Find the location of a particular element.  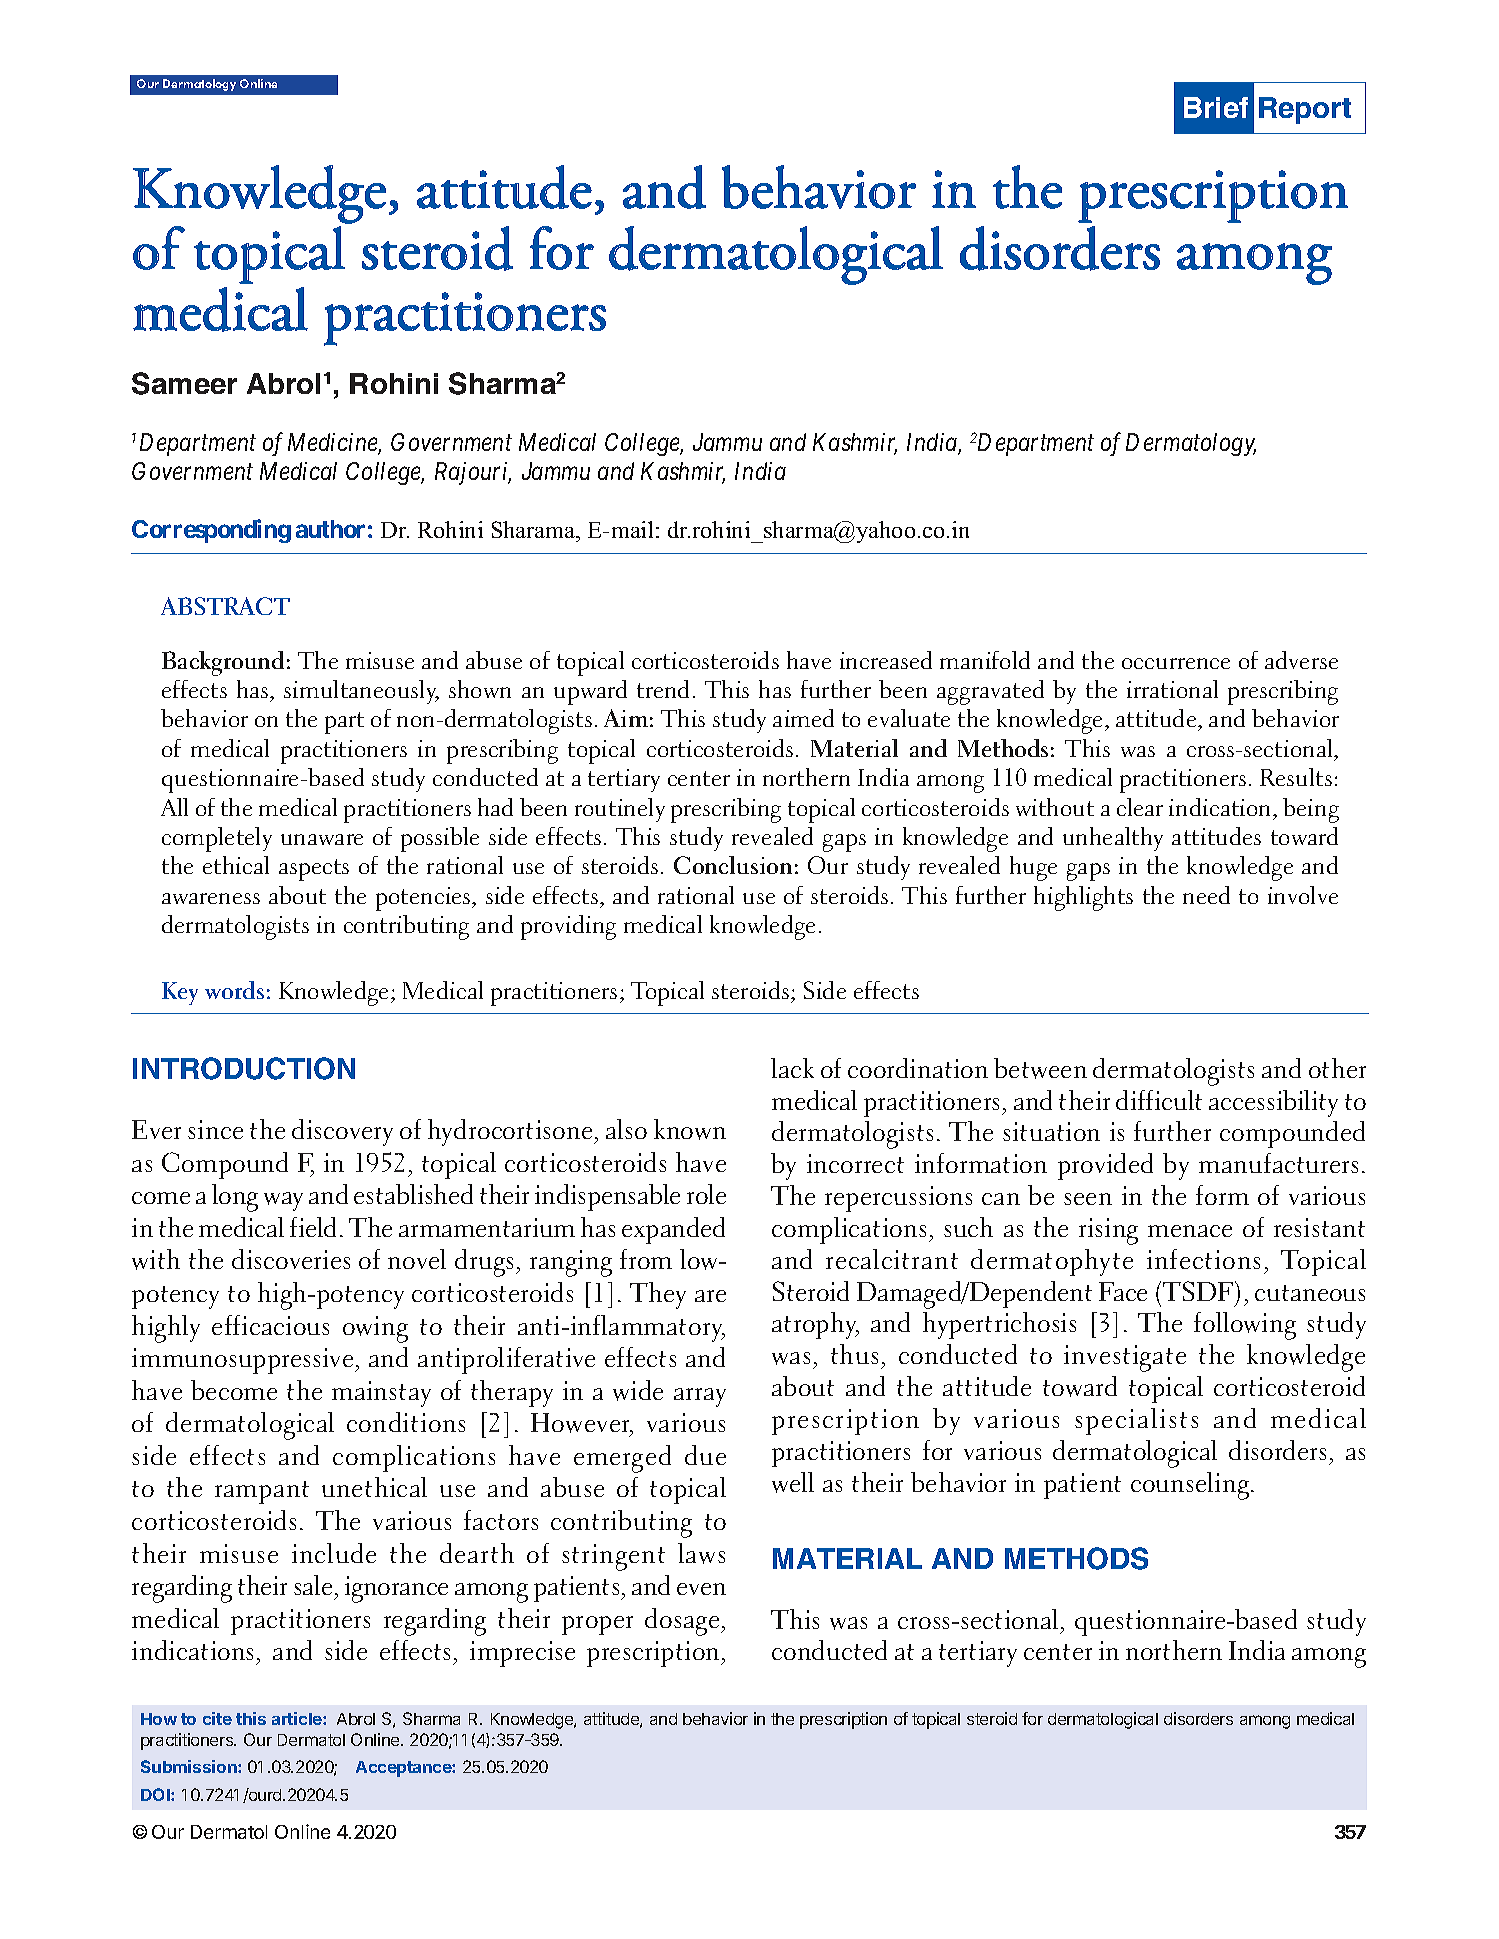

article is located at coordinates (298, 1718).
